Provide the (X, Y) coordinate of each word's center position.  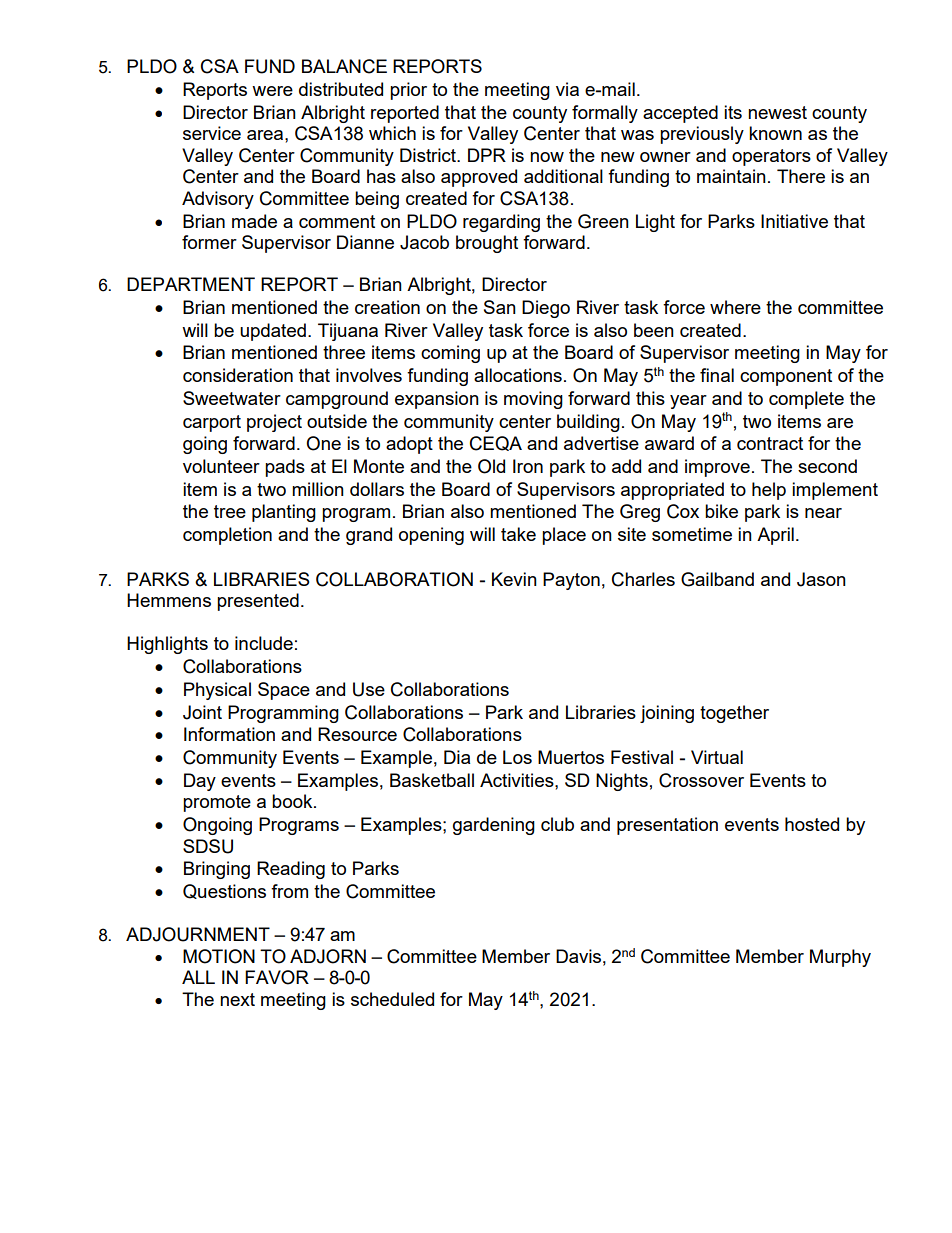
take (518, 534)
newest (777, 112)
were (272, 91)
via (567, 89)
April (775, 536)
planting (284, 513)
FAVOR (277, 977)
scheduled (392, 999)
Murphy (840, 958)
